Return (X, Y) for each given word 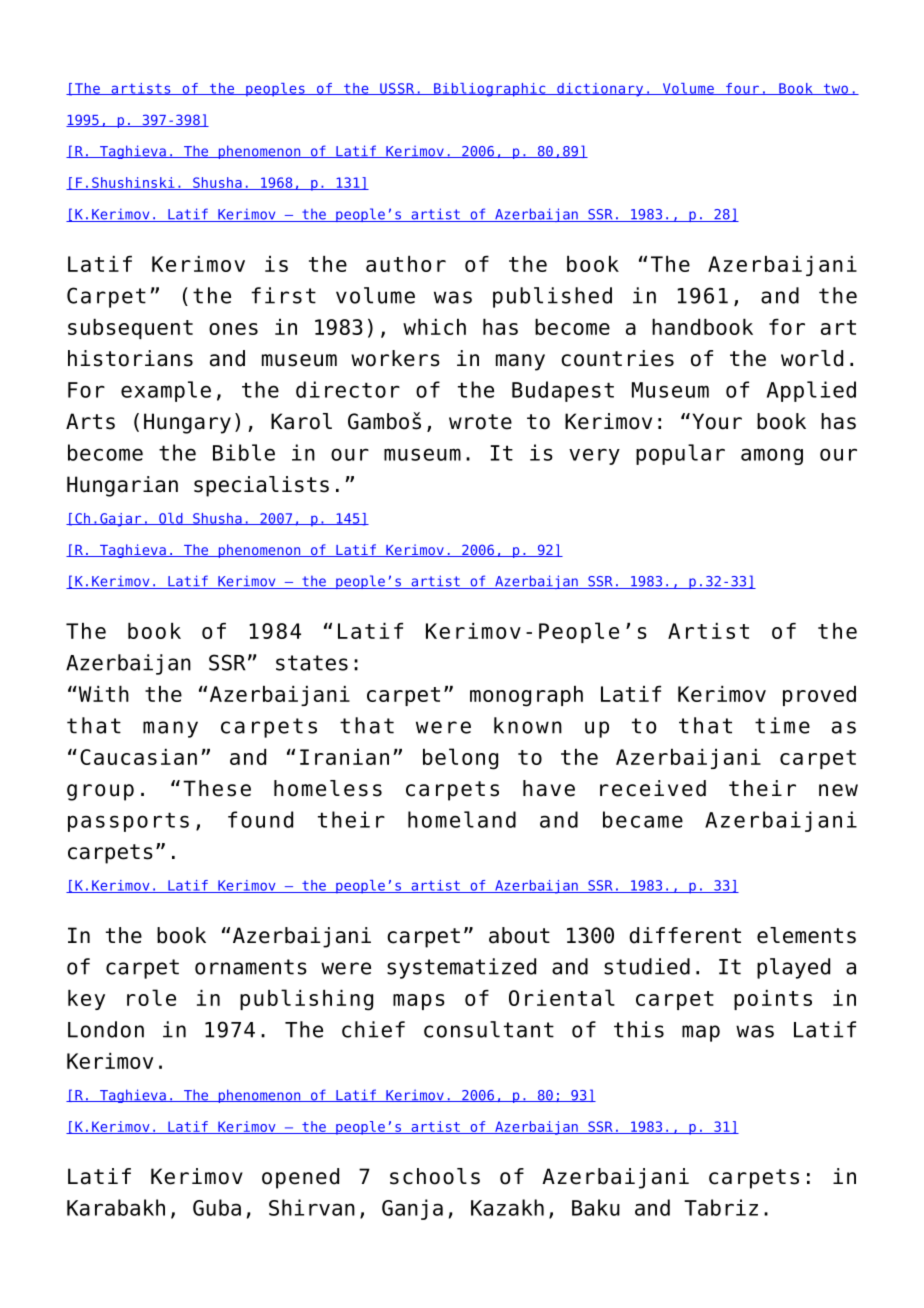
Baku (596, 1207)
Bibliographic (490, 90)
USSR (397, 89)
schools (435, 1176)
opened (300, 1178)
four (742, 89)
